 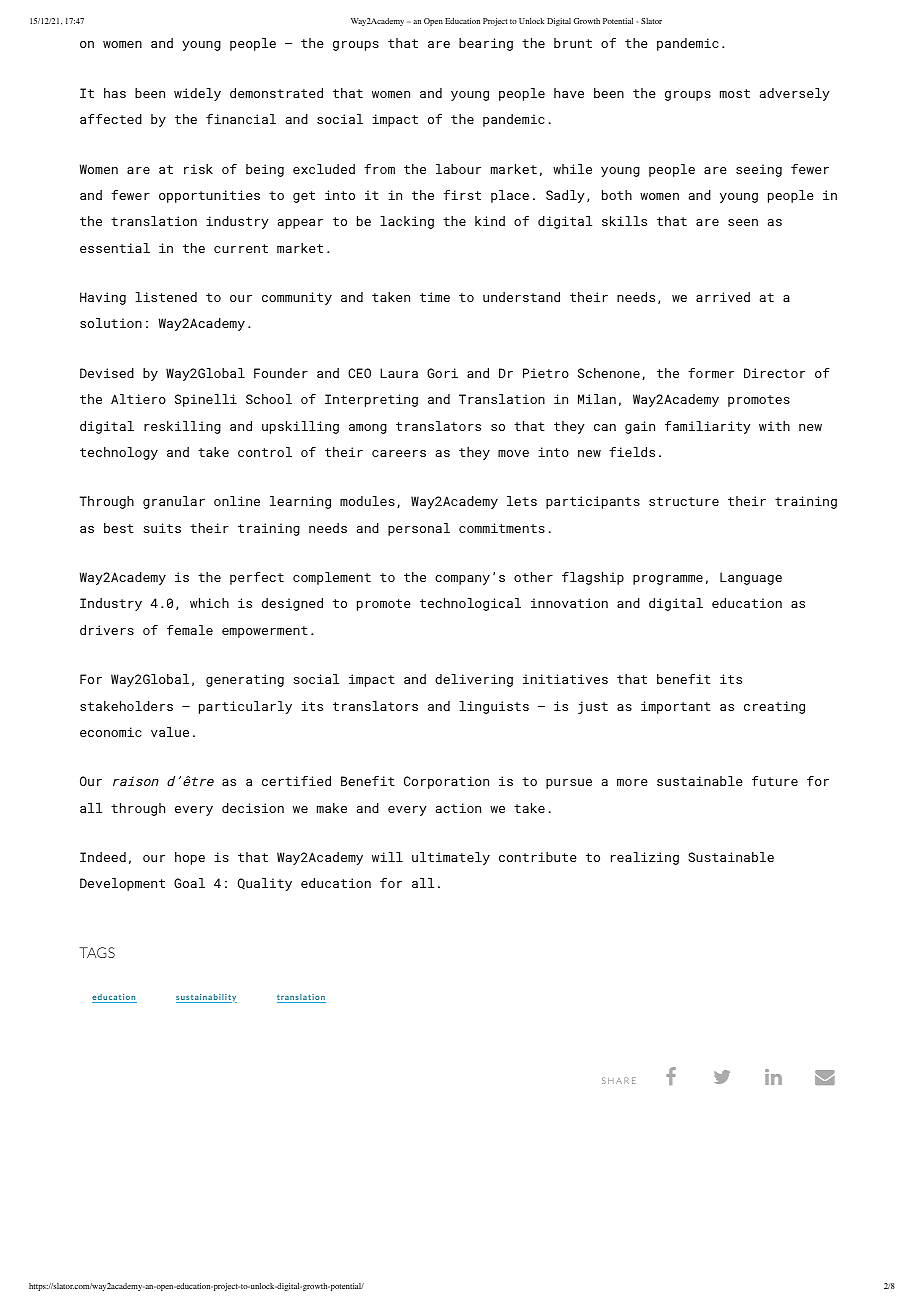 What do you see at coordinates (451, 858) in the screenshot?
I see `ultimately` at bounding box center [451, 858].
